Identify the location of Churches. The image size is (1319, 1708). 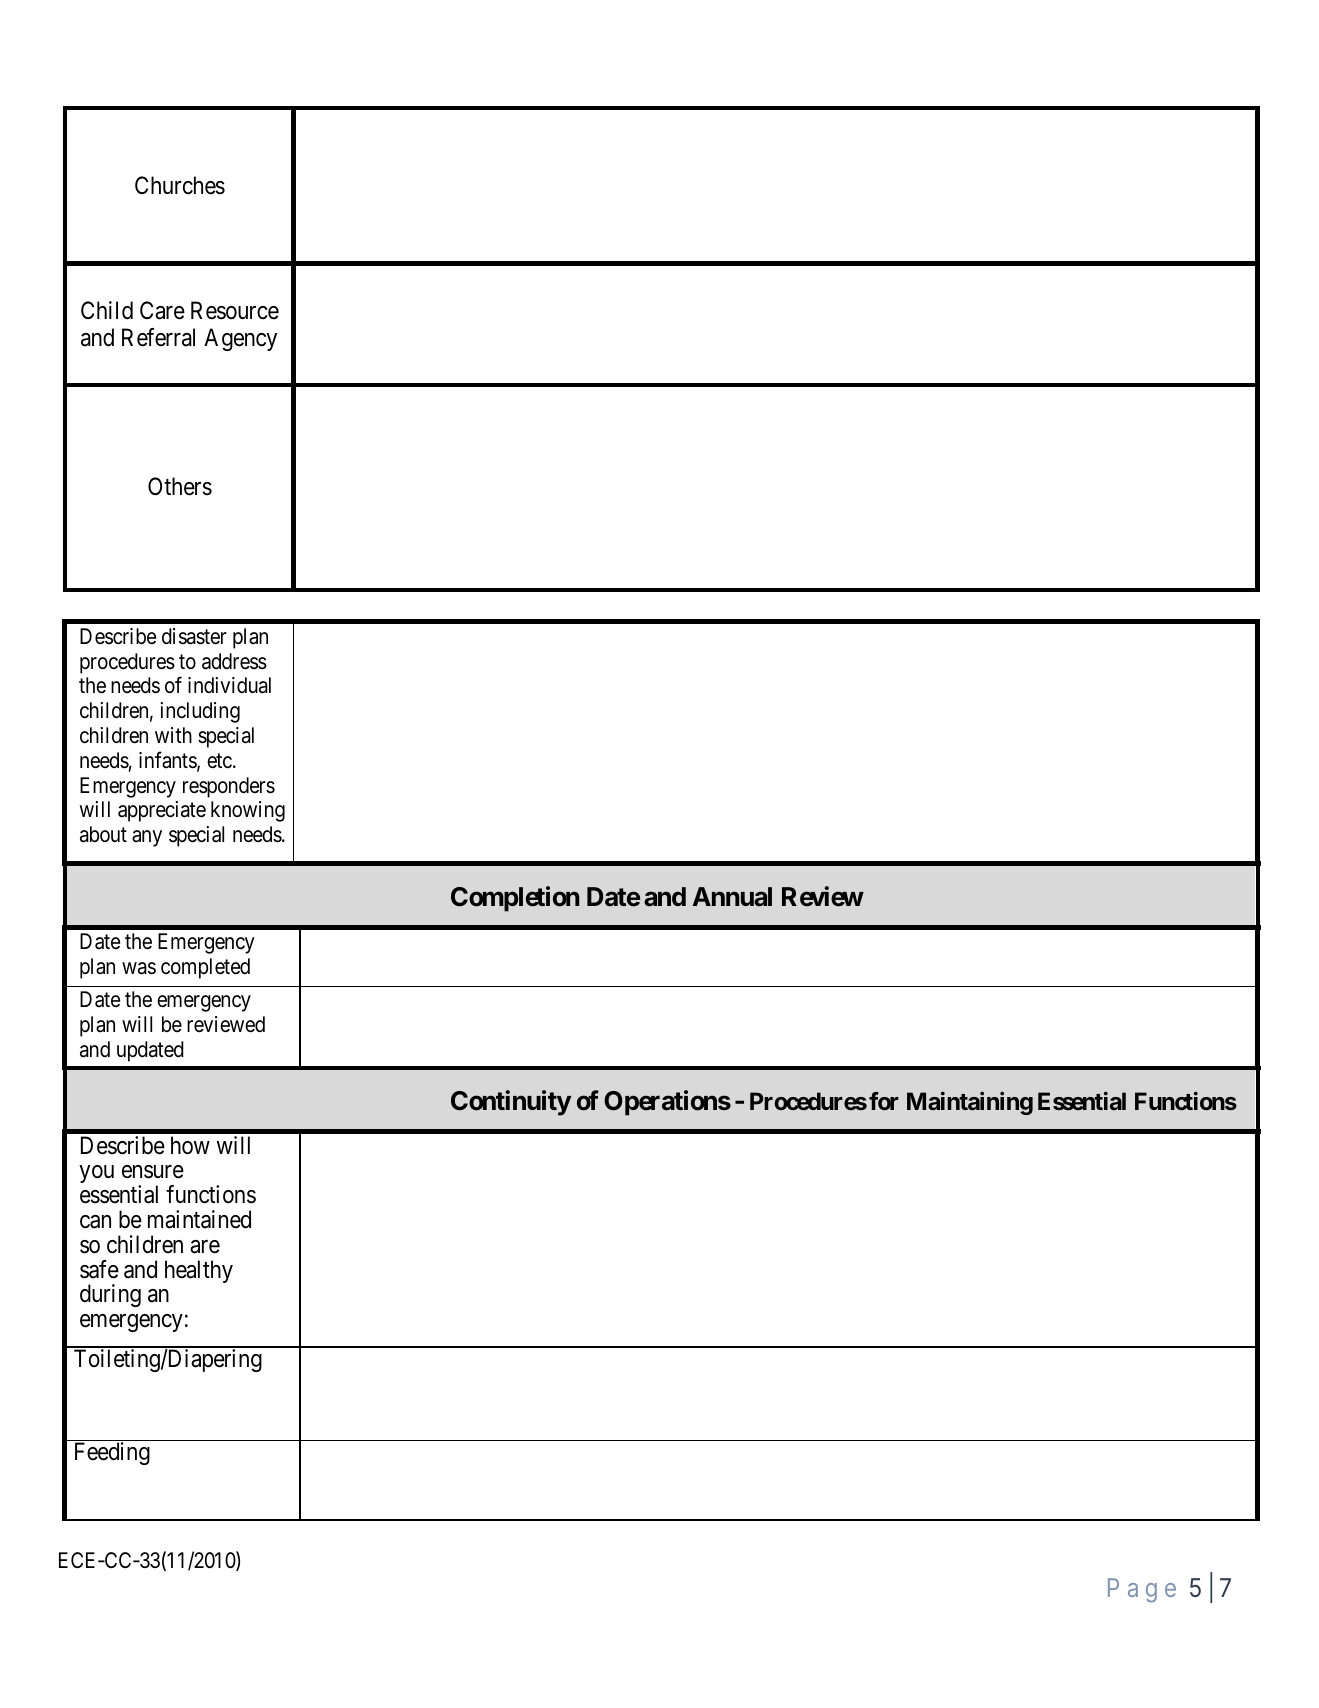
(180, 185).
